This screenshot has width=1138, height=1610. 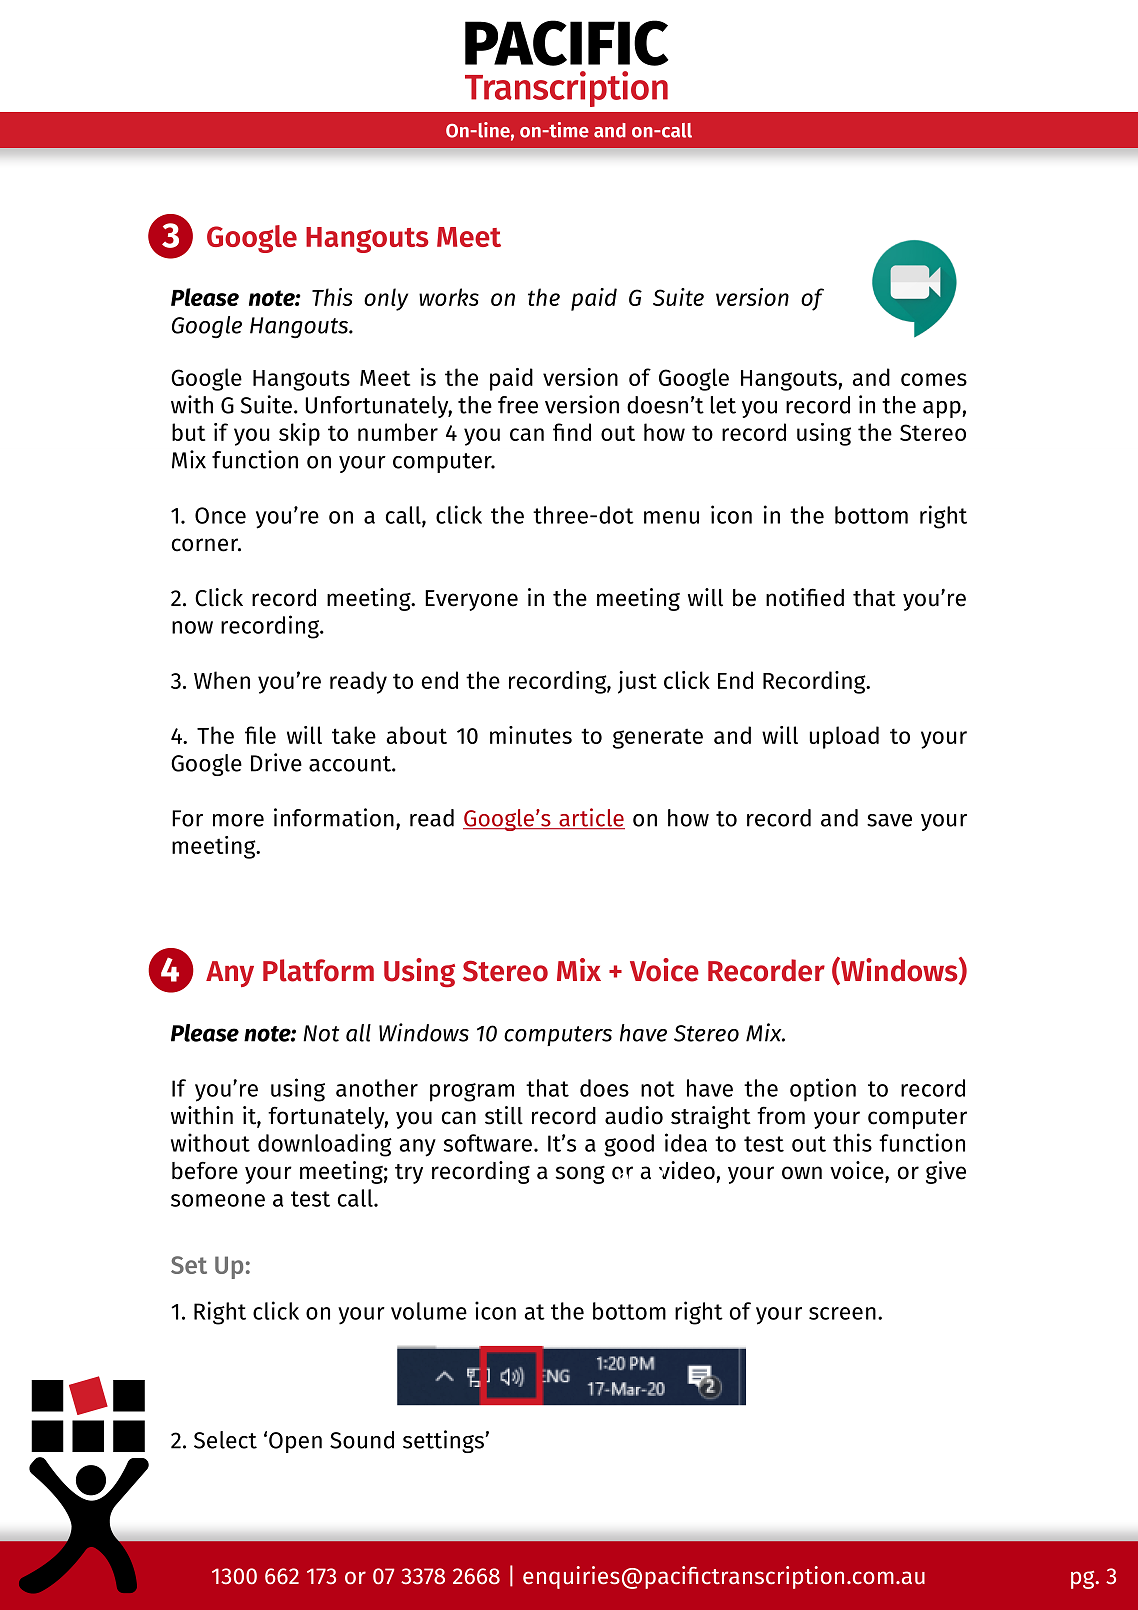 I want to click on only, so click(x=386, y=299).
